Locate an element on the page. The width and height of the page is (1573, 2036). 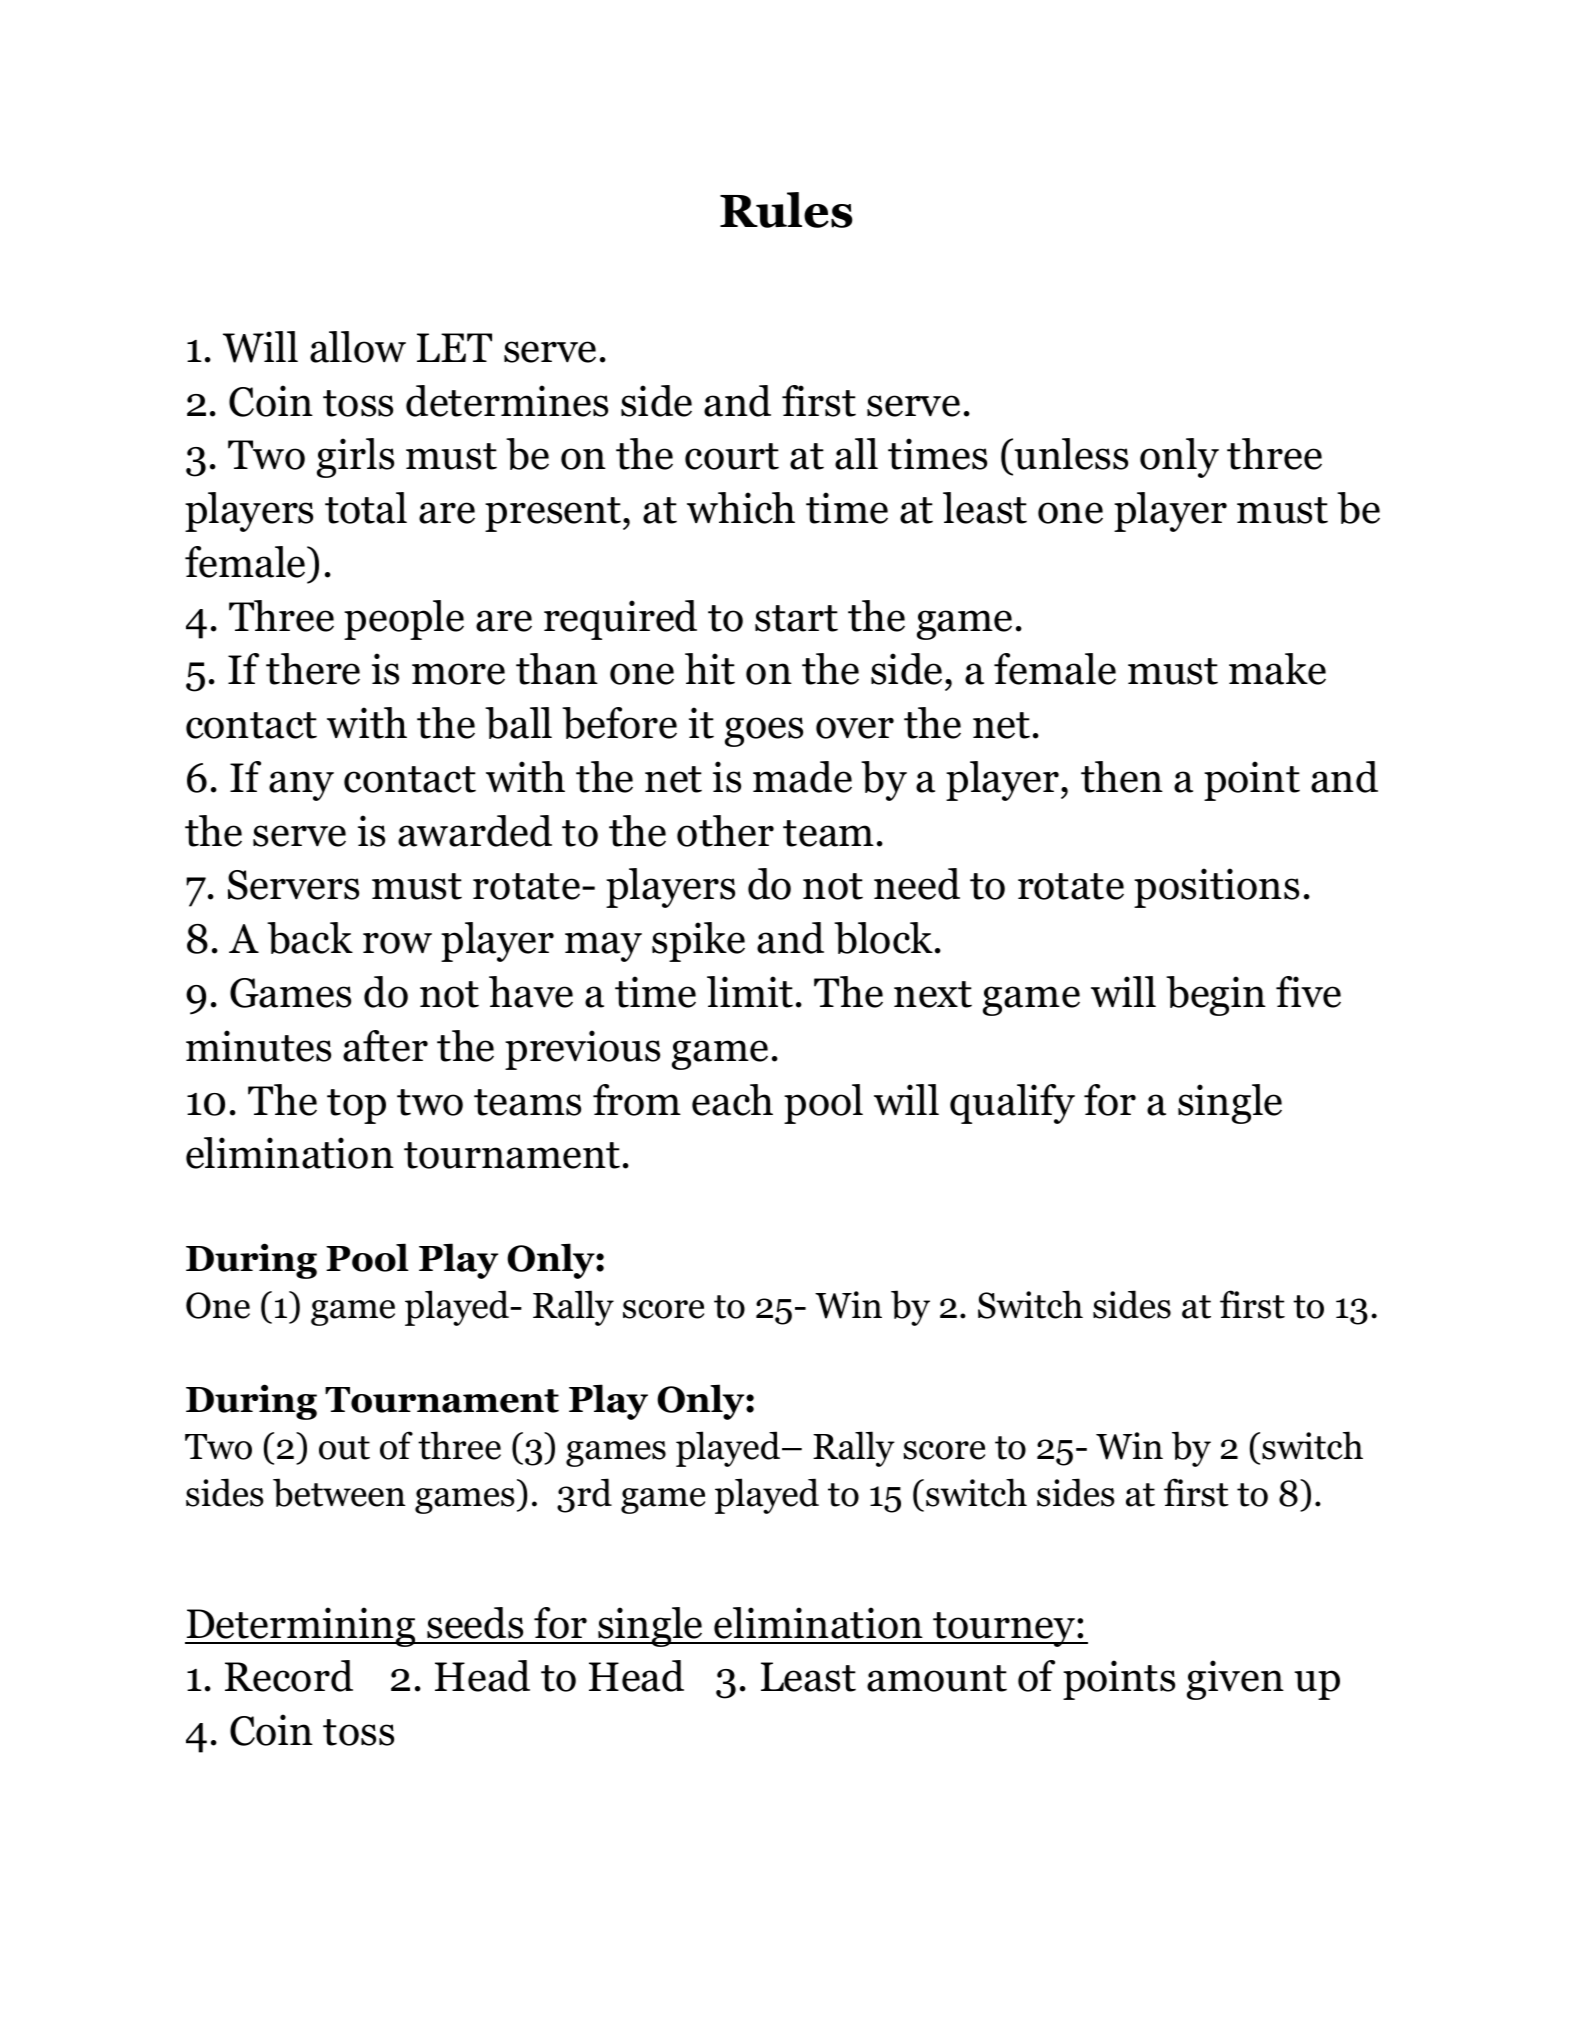
Determining is located at coordinates (301, 1627).
